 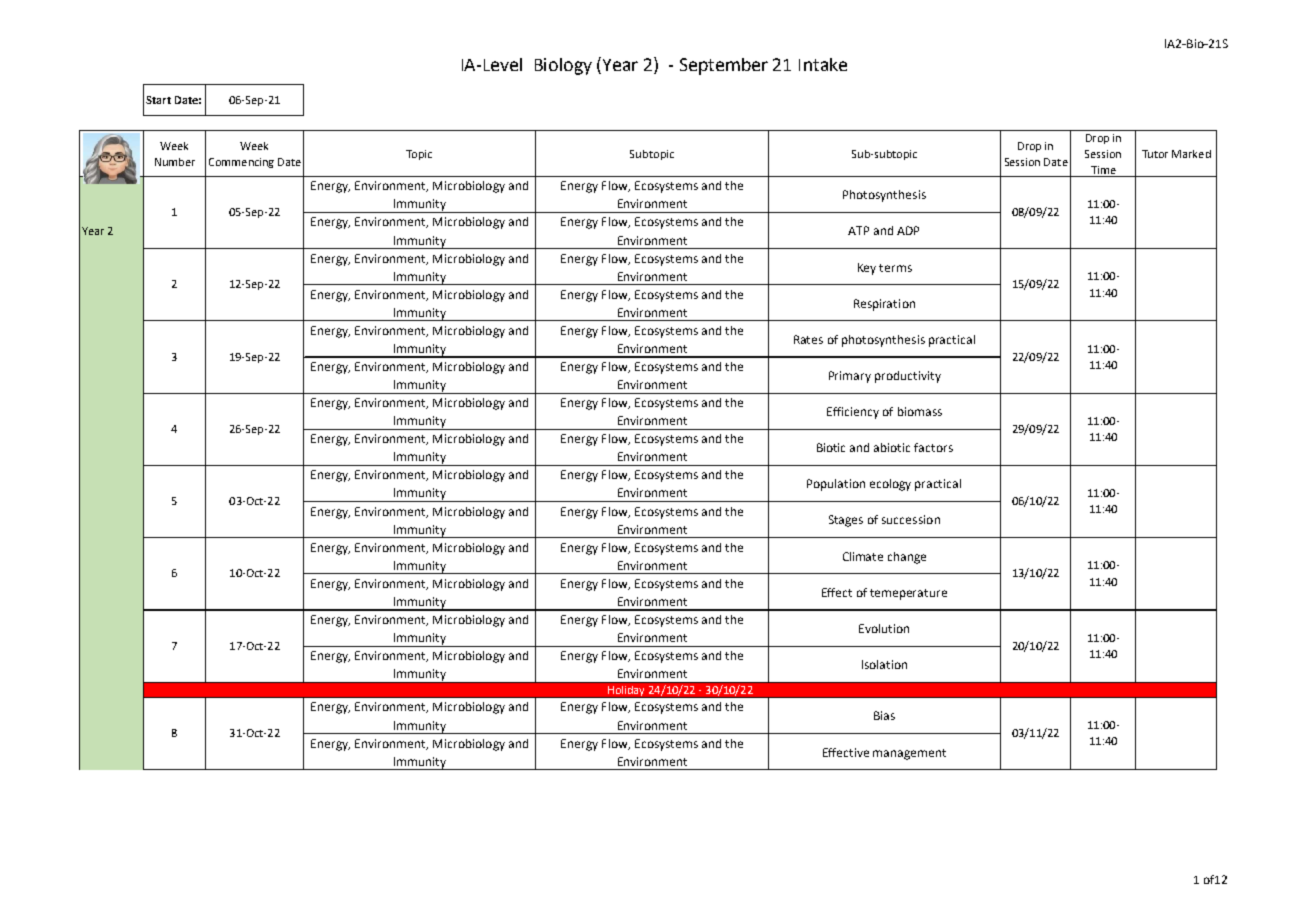 What do you see at coordinates (1155, 154) in the page?
I see `Tutor` at bounding box center [1155, 154].
